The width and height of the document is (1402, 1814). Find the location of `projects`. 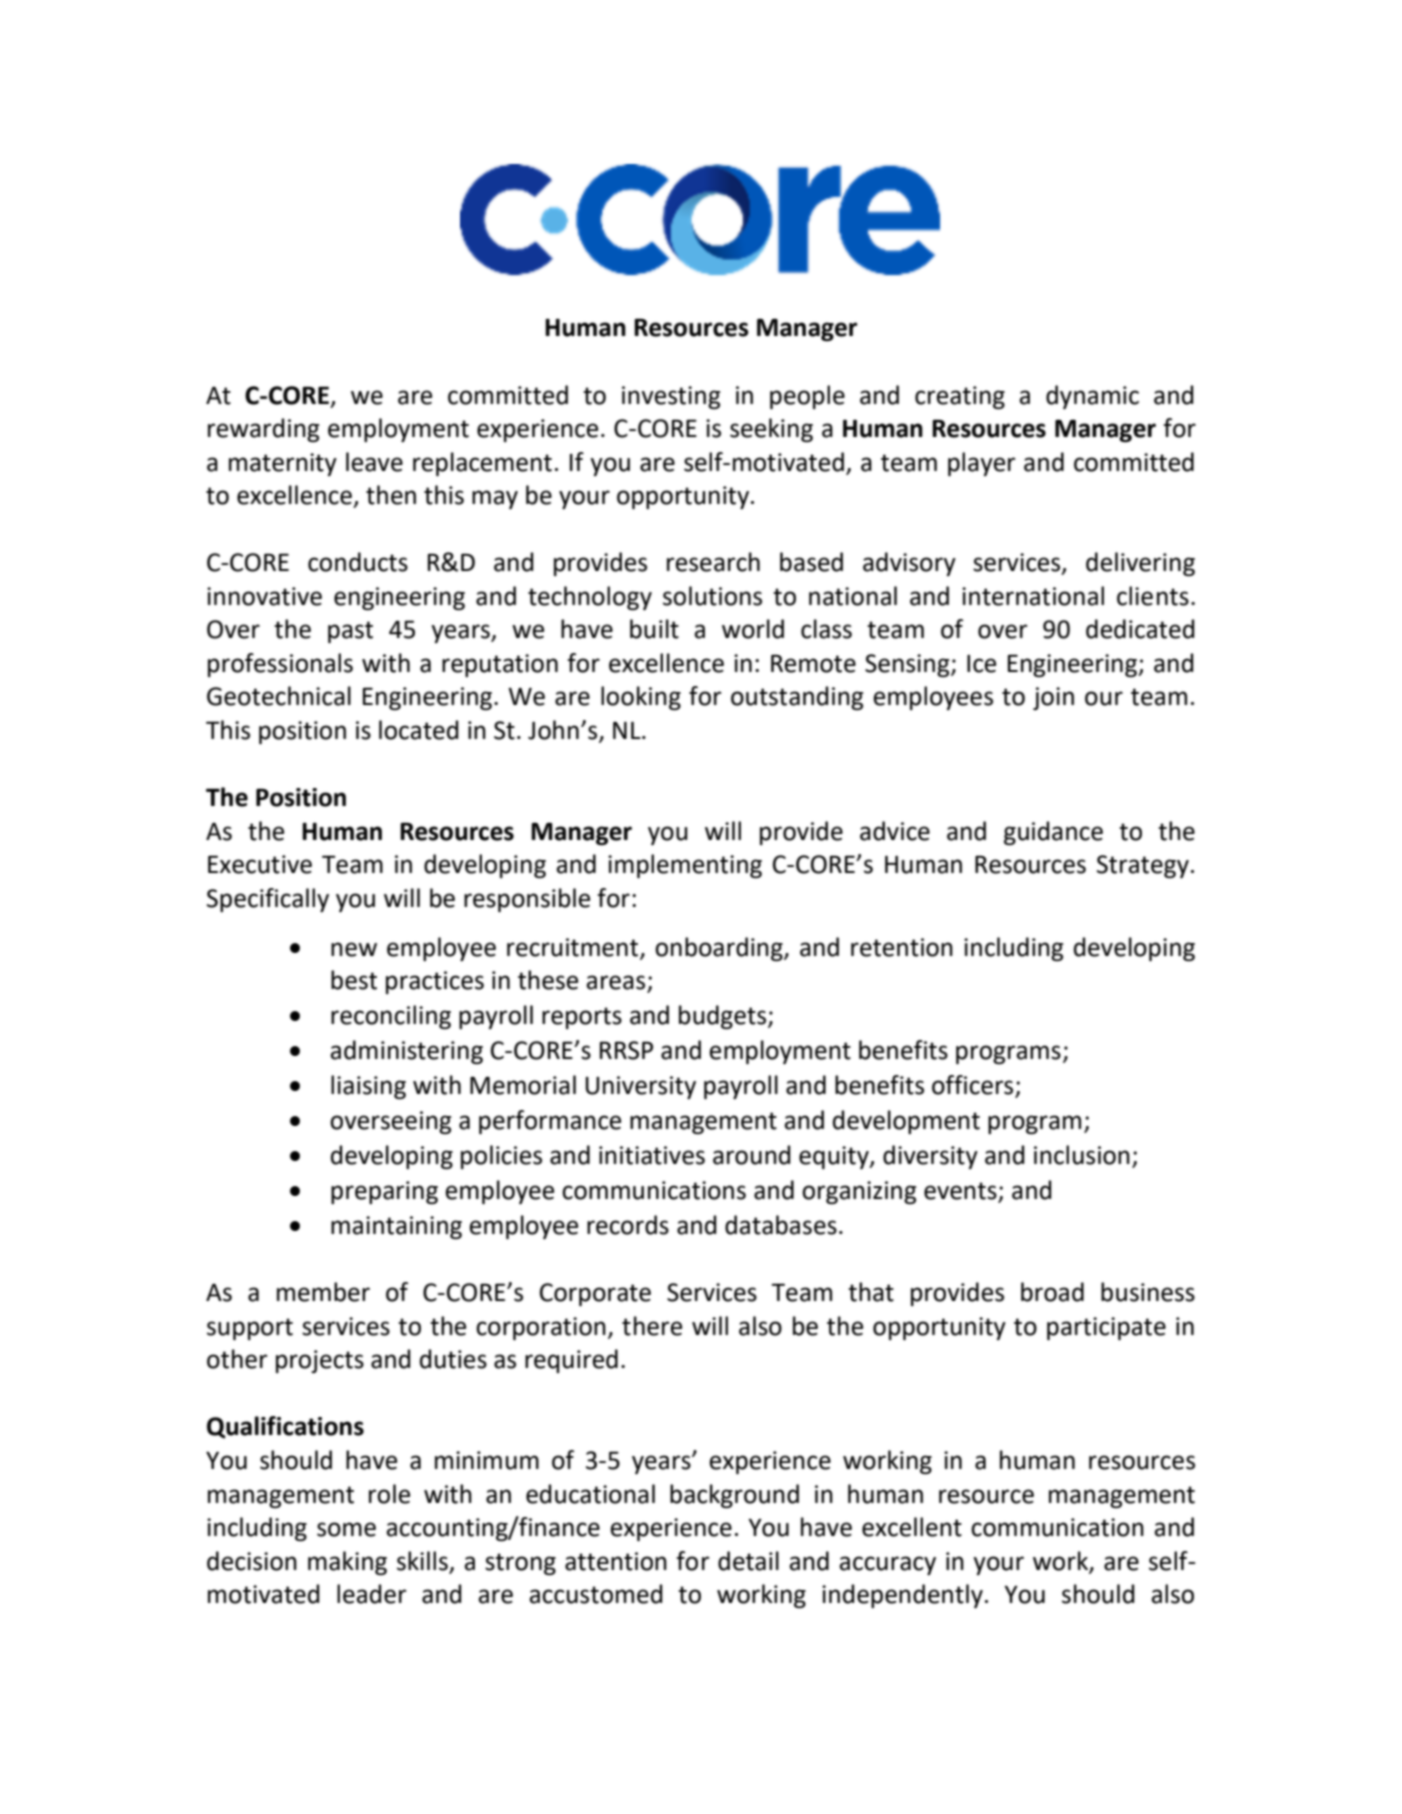

projects is located at coordinates (320, 1361).
